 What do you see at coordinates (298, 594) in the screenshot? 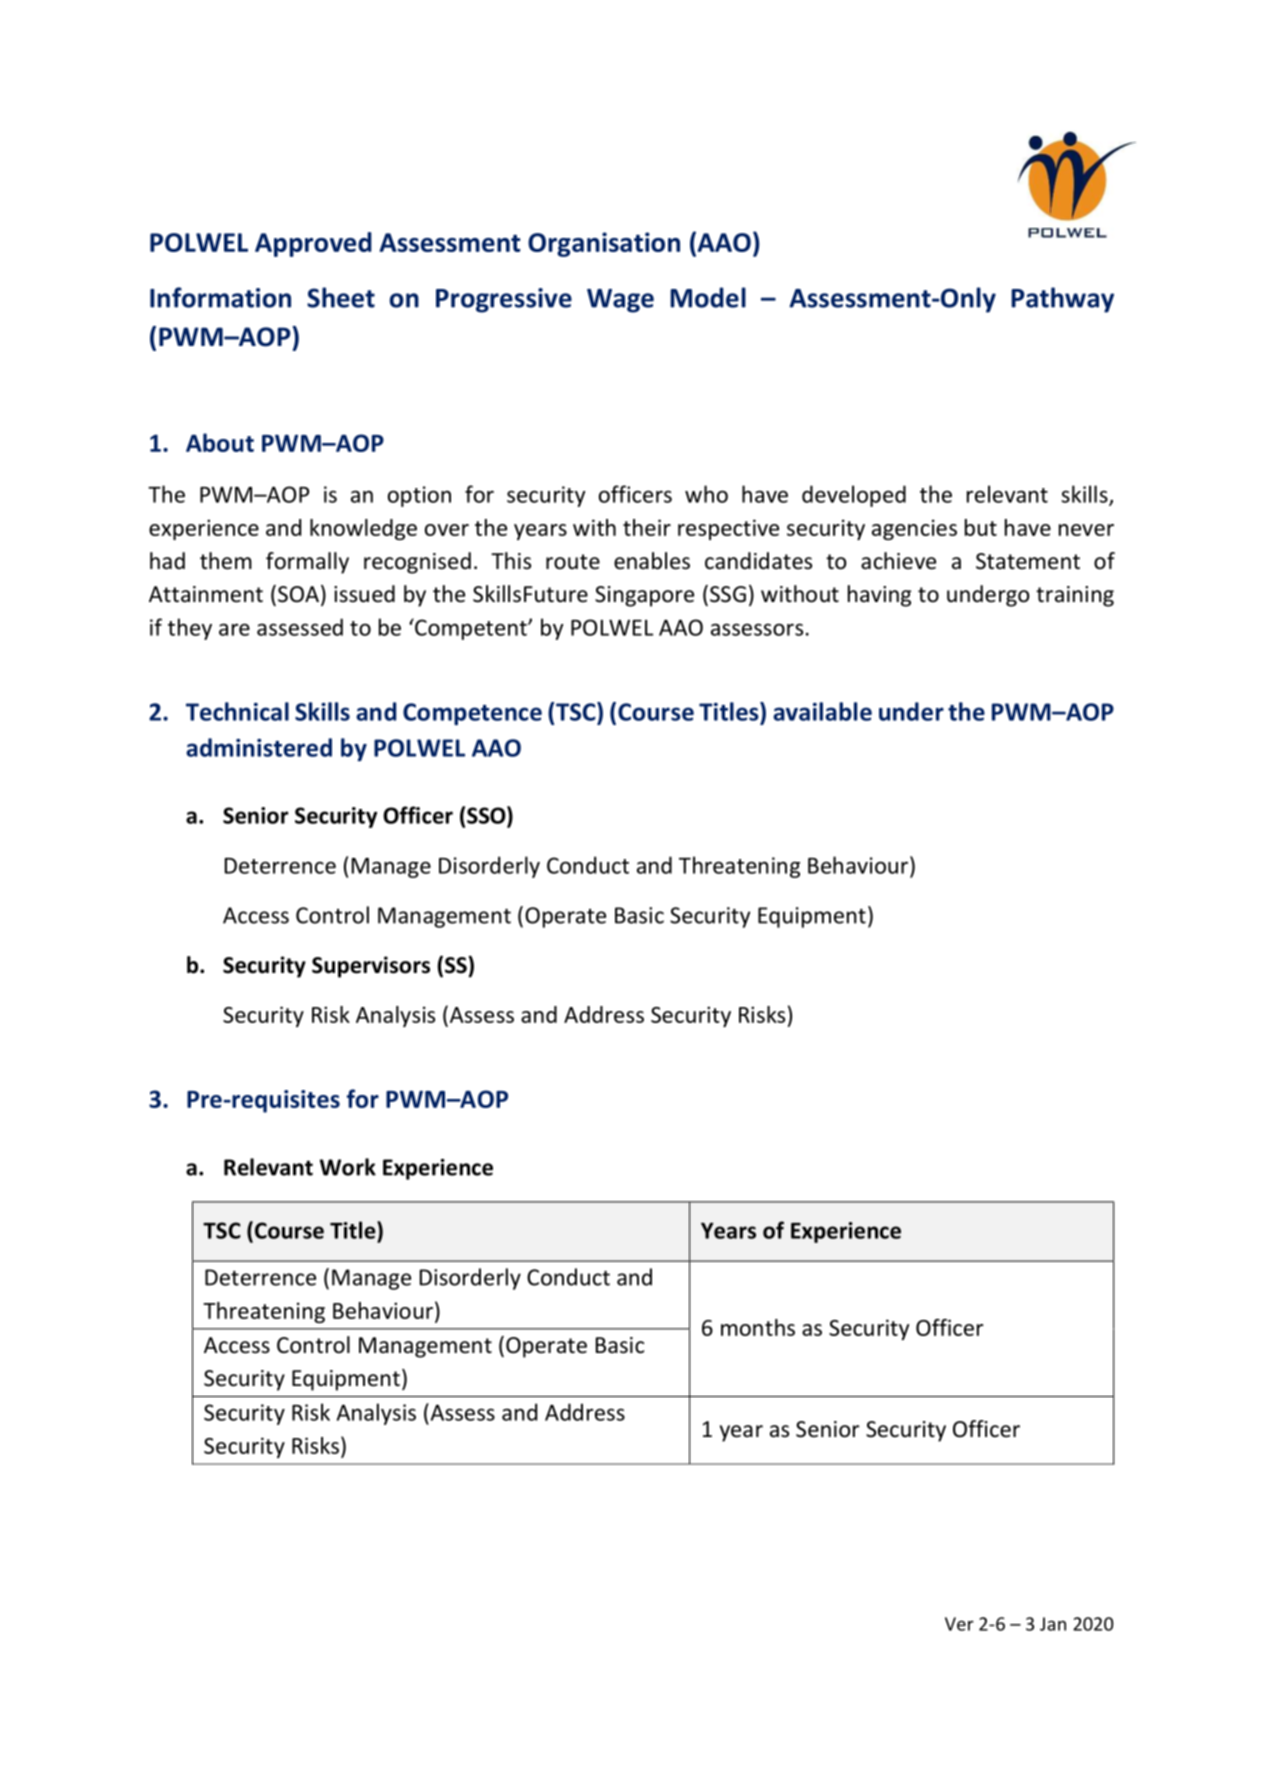
I see `SOA` at bounding box center [298, 594].
